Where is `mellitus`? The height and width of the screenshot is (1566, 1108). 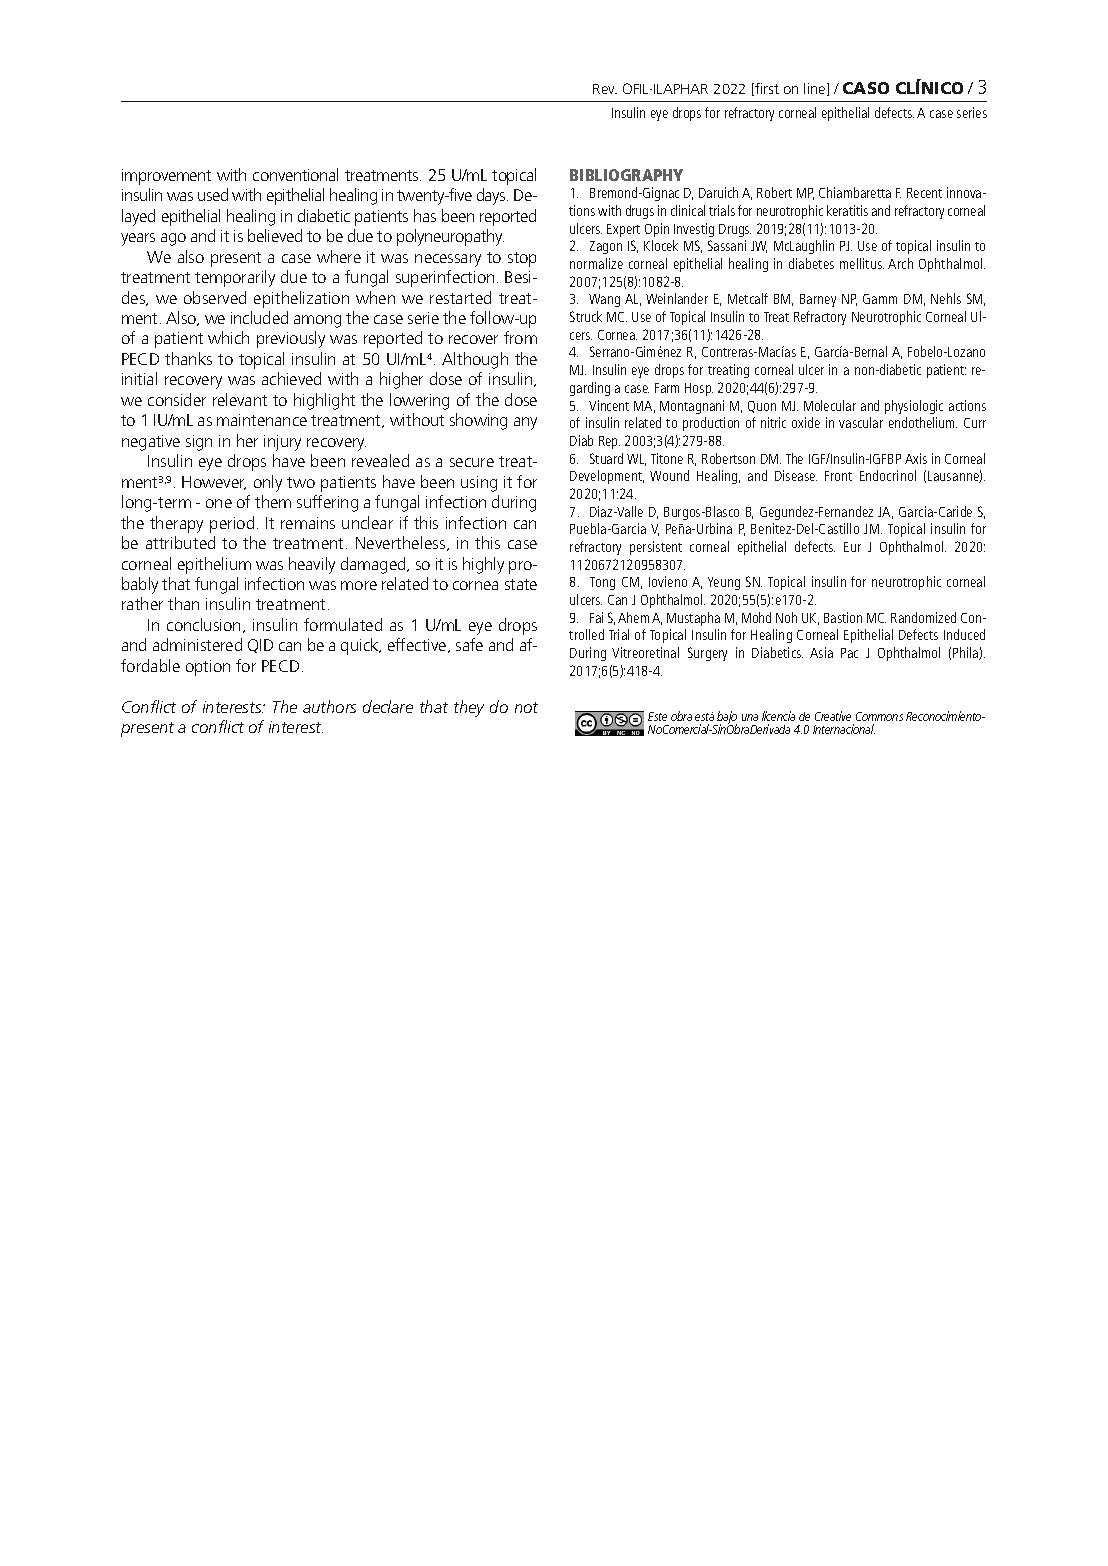
mellitus is located at coordinates (862, 263).
